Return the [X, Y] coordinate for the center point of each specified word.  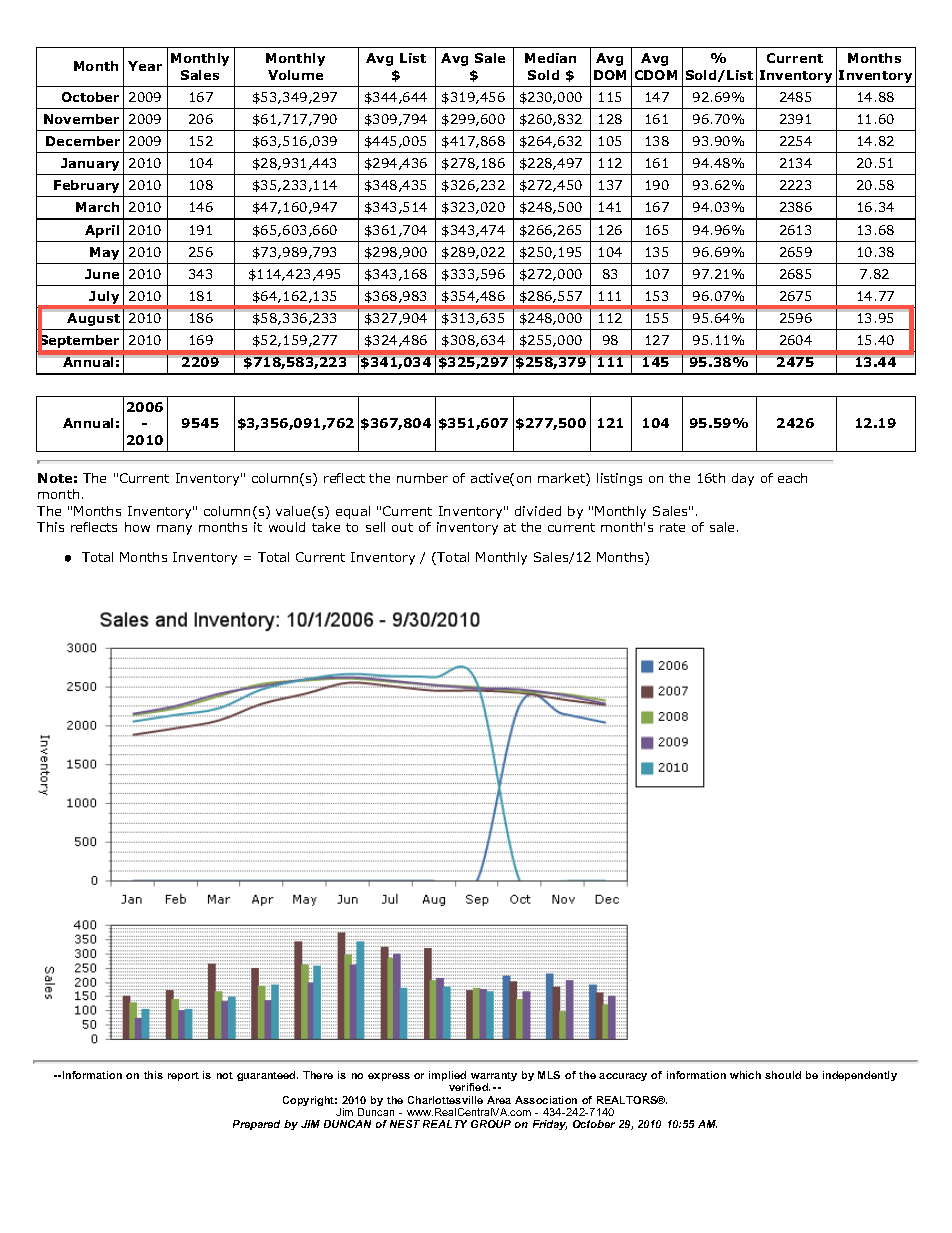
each [792, 478]
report [183, 1076]
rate [672, 527]
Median [550, 58]
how [137, 527]
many [174, 530]
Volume [295, 75]
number [422, 478]
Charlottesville [445, 1100]
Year [145, 66]
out [402, 527]
